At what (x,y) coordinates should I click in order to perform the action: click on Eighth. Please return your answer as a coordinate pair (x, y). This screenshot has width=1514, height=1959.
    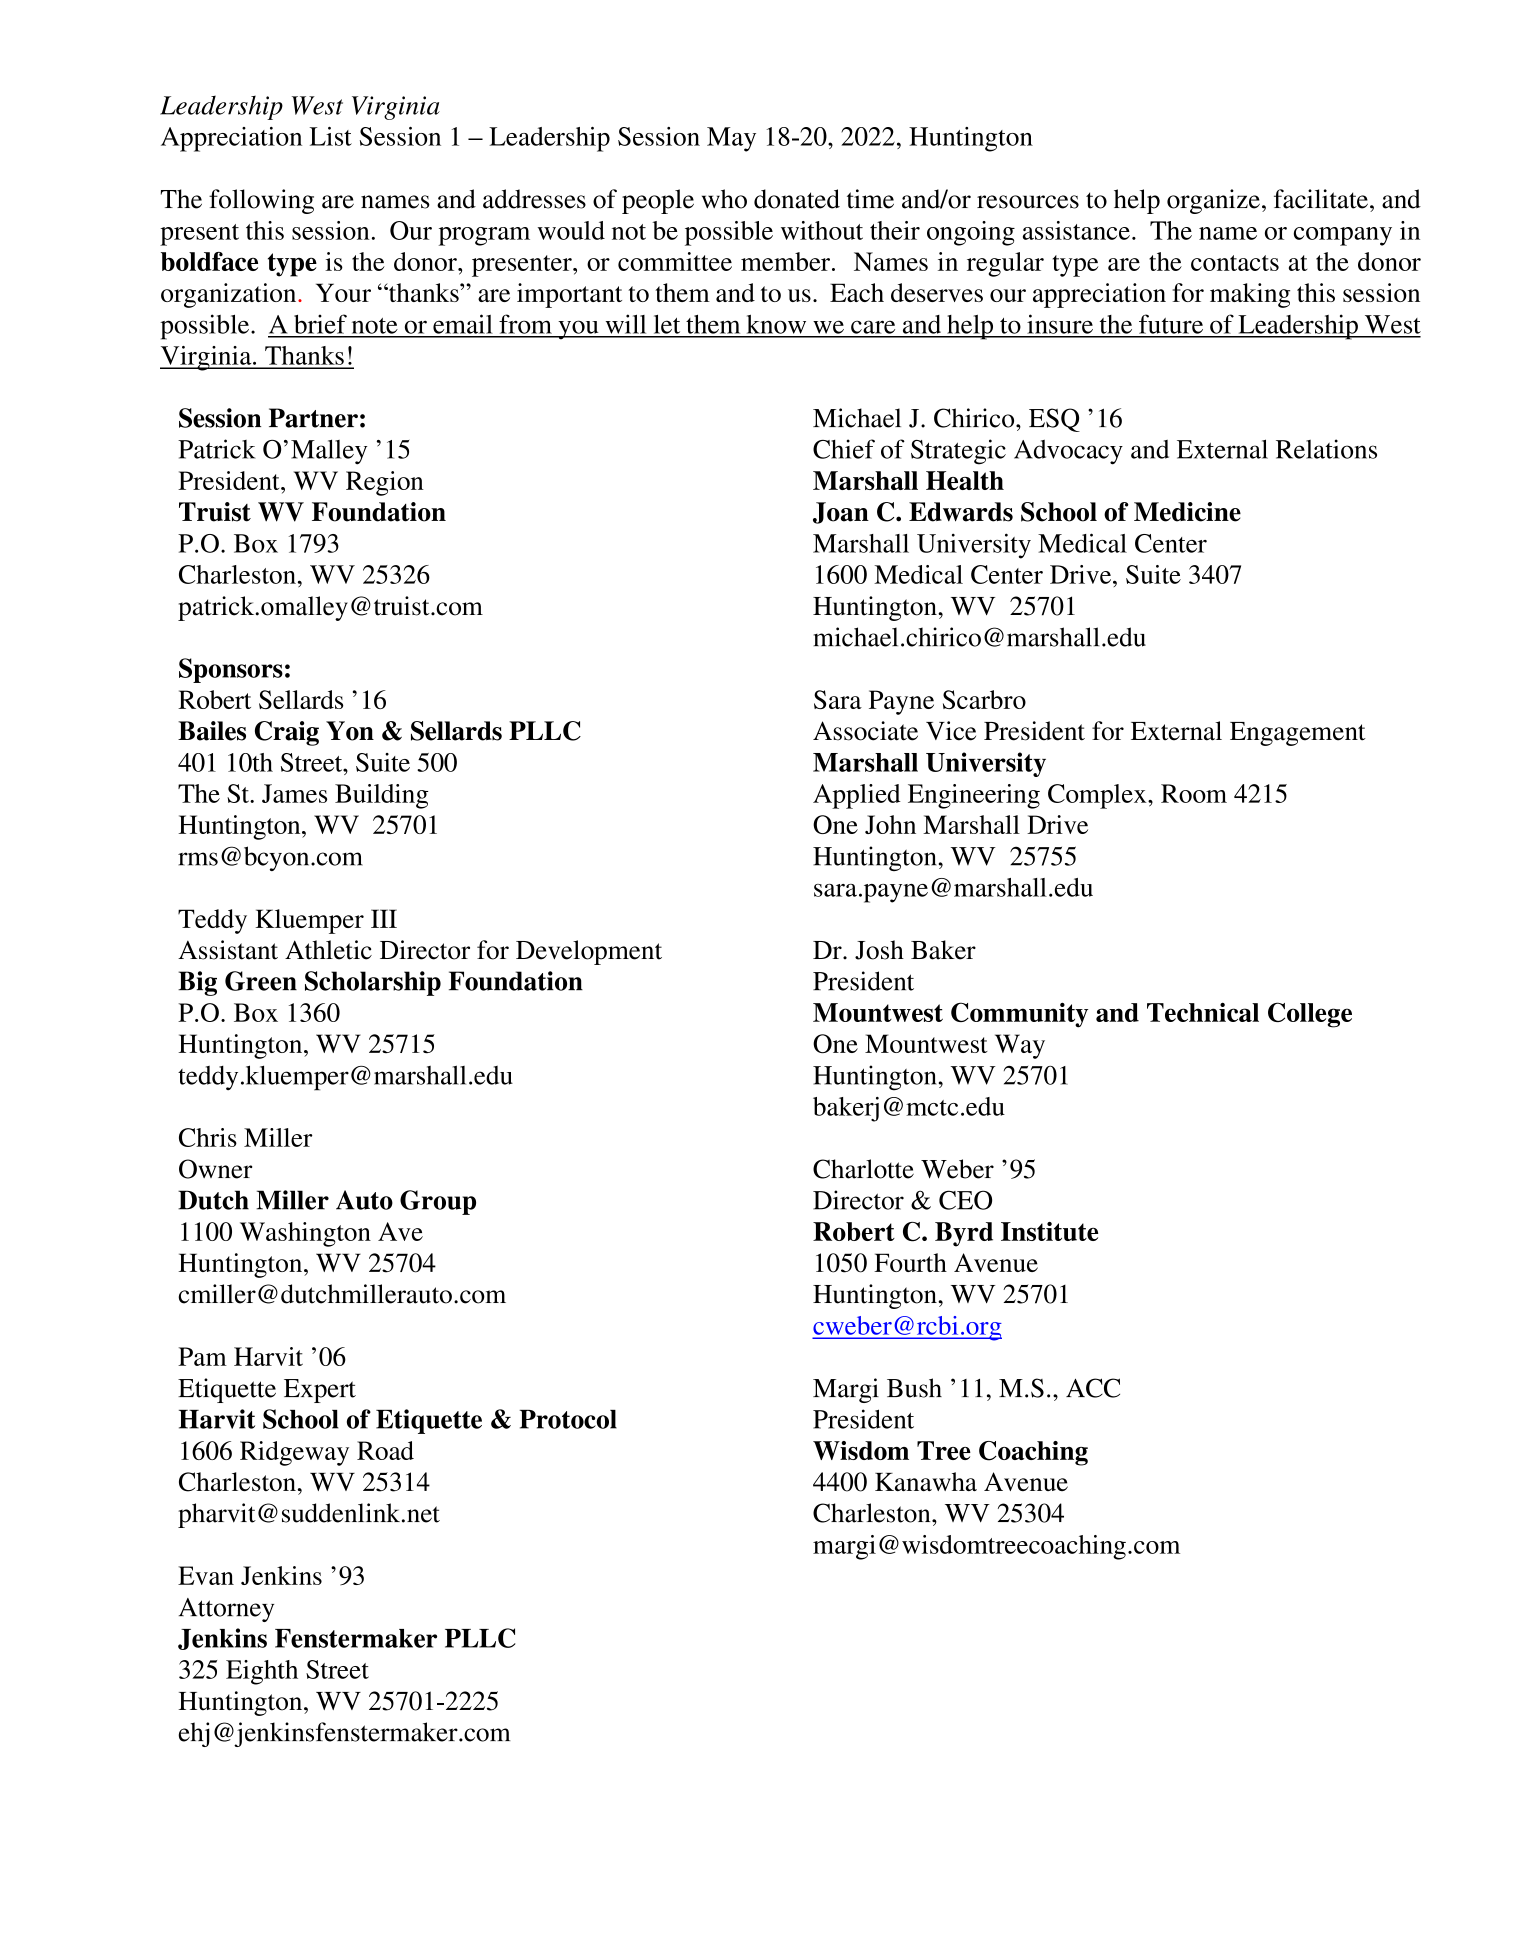
    Looking at the image, I should click on (262, 1672).
